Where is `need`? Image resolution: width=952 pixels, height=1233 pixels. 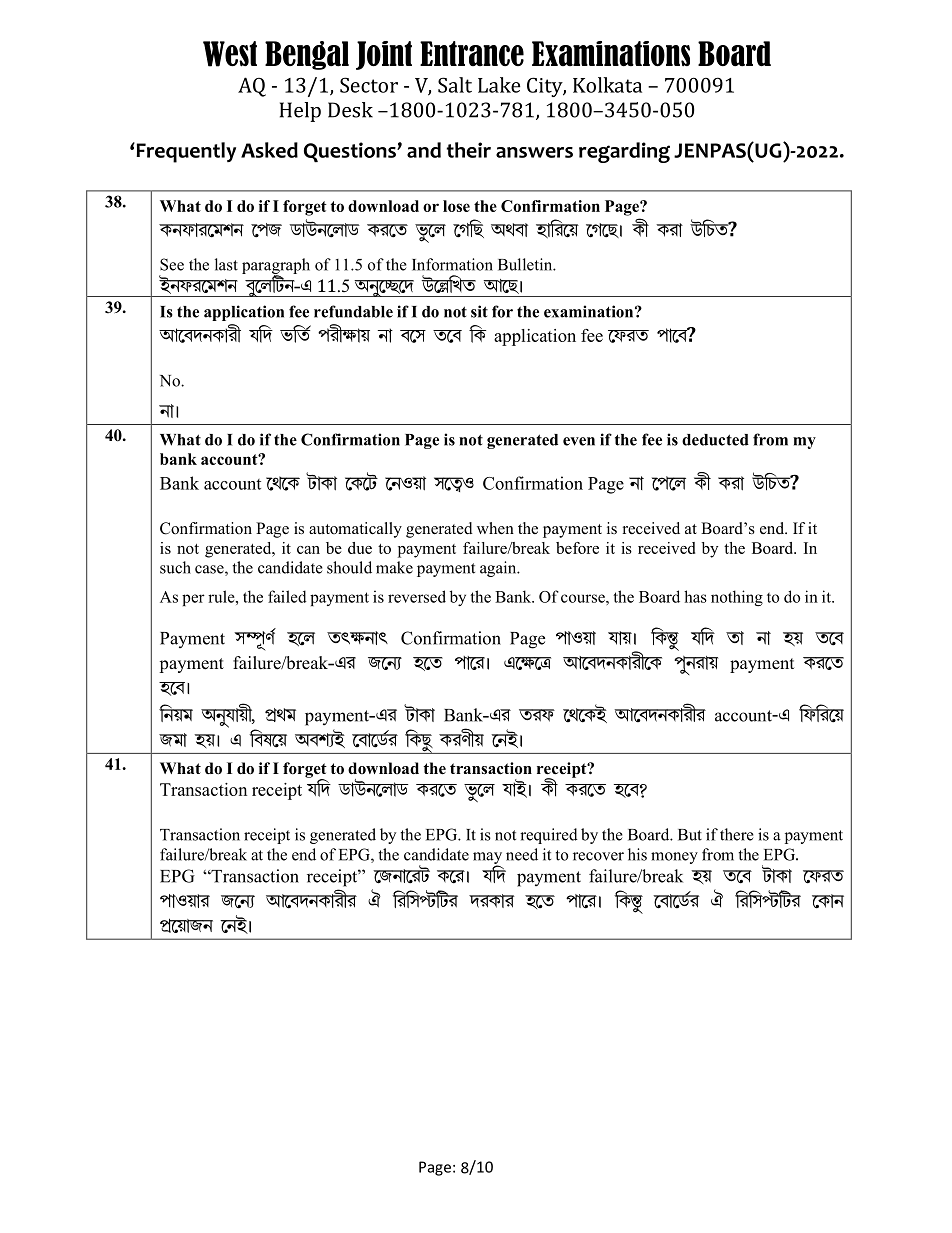
need is located at coordinates (522, 854).
